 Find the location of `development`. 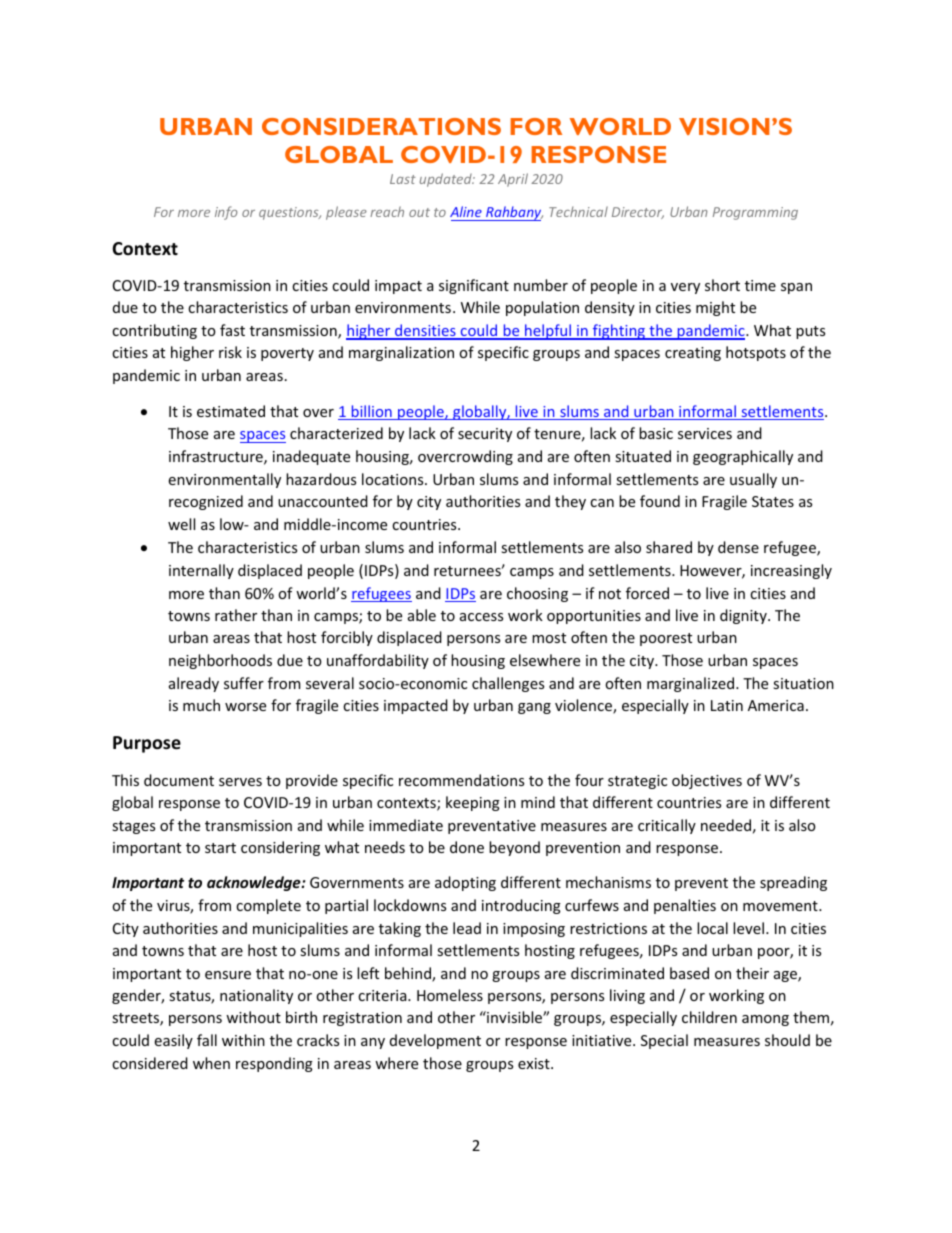

development is located at coordinates (435, 1041).
